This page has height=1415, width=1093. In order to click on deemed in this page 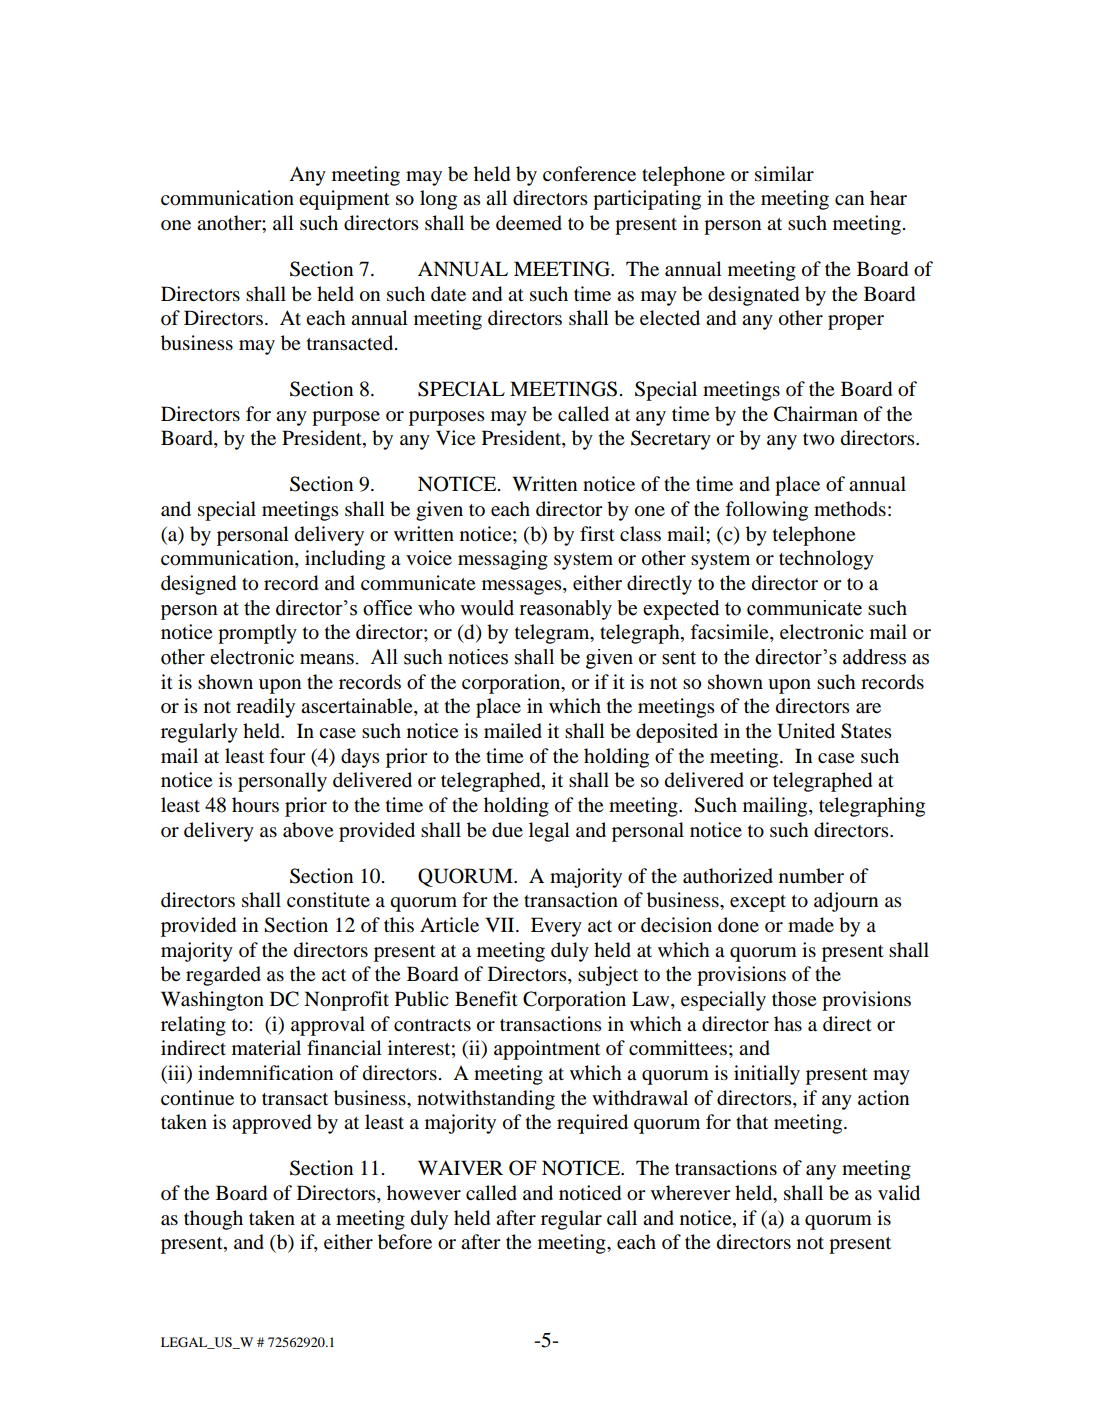, I will do `click(529, 223)`.
